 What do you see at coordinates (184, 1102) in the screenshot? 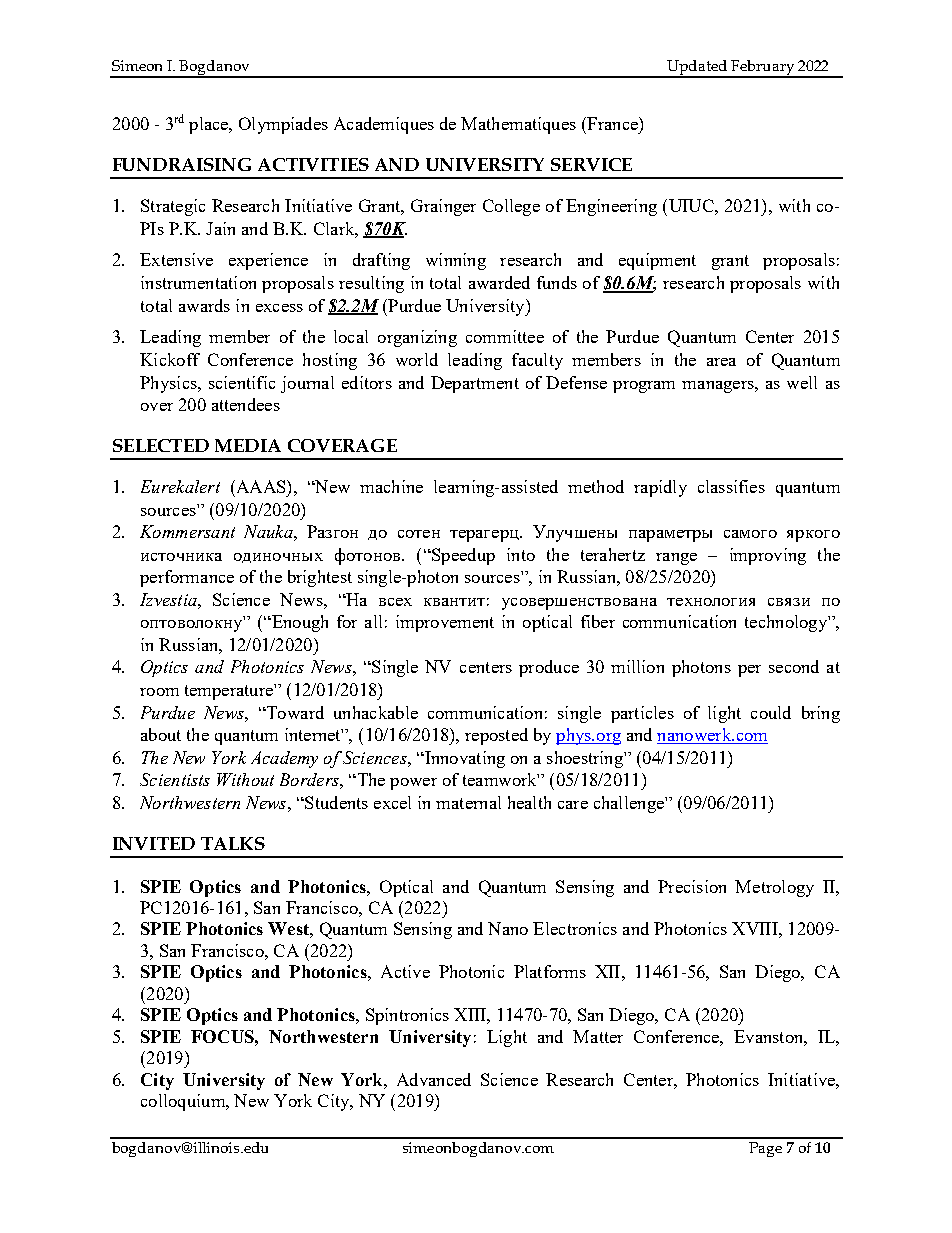
I see `colloquium` at bounding box center [184, 1102].
